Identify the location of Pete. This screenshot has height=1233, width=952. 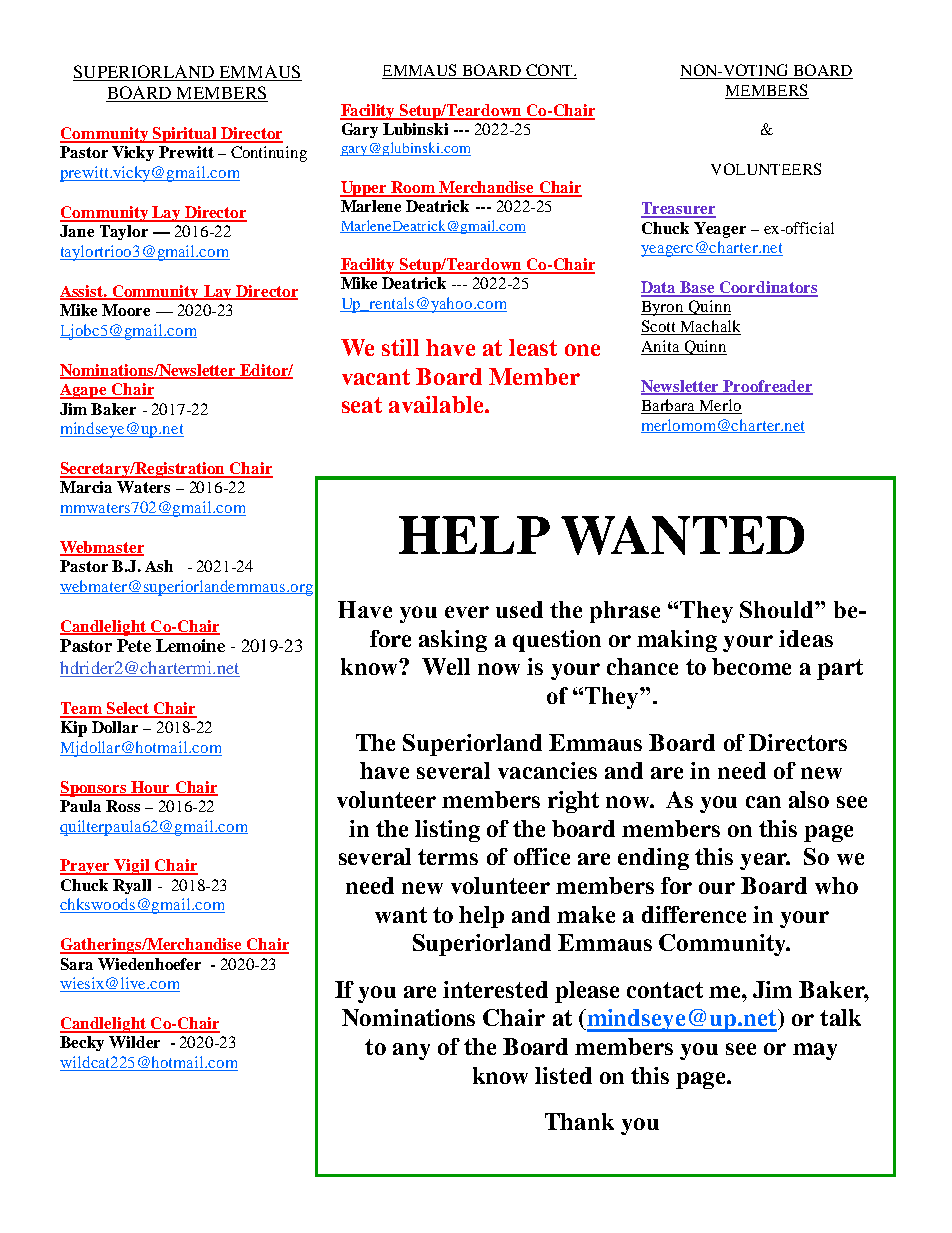
(134, 645).
